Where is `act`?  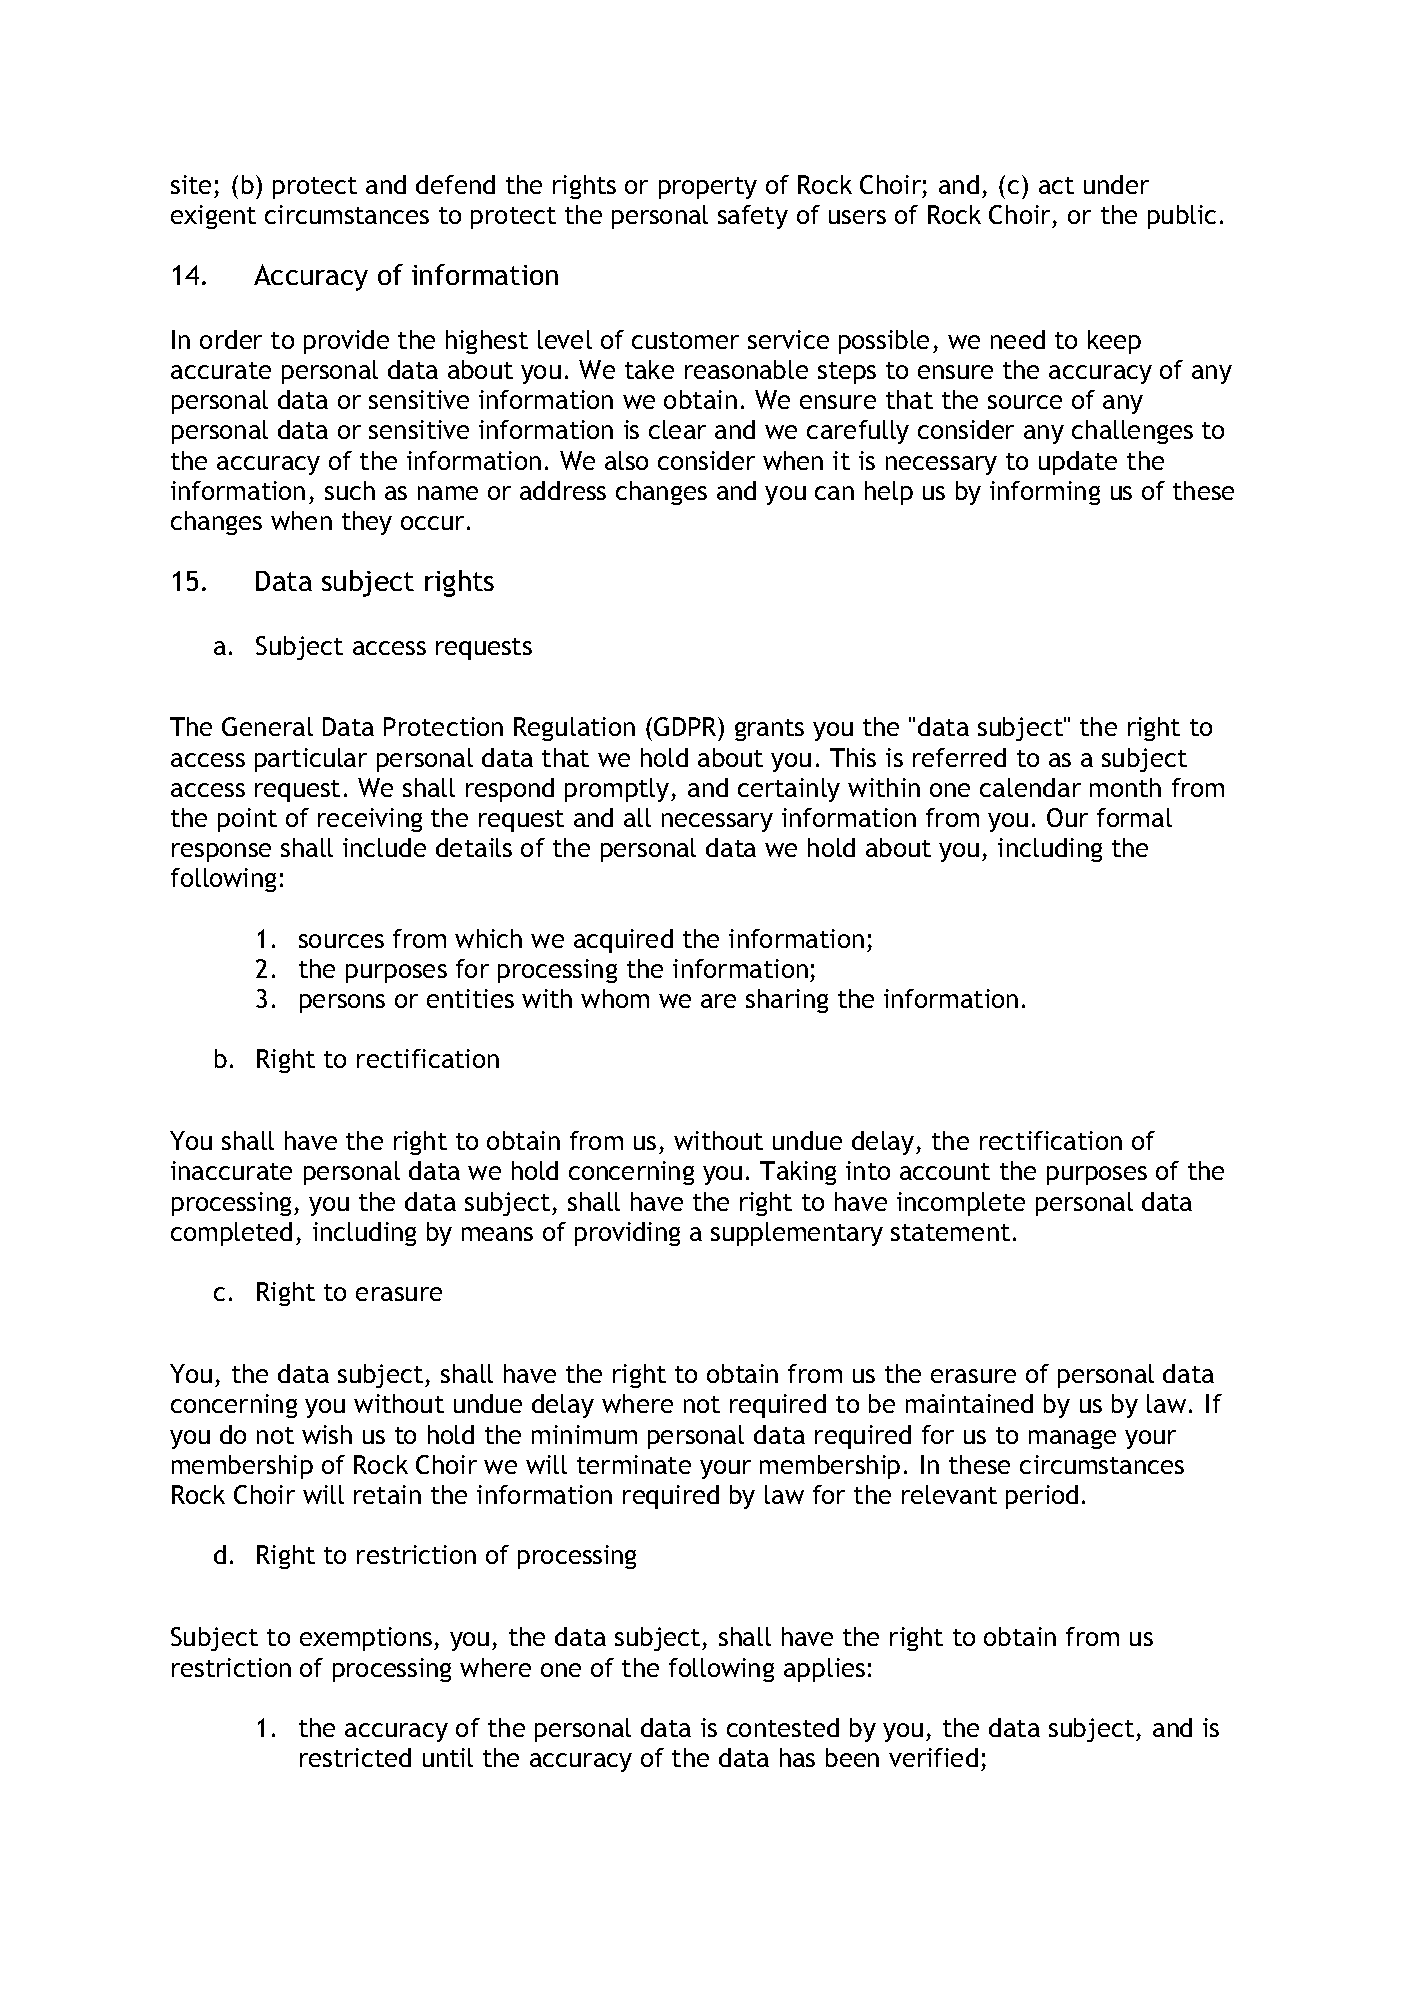
act is located at coordinates (1056, 185).
